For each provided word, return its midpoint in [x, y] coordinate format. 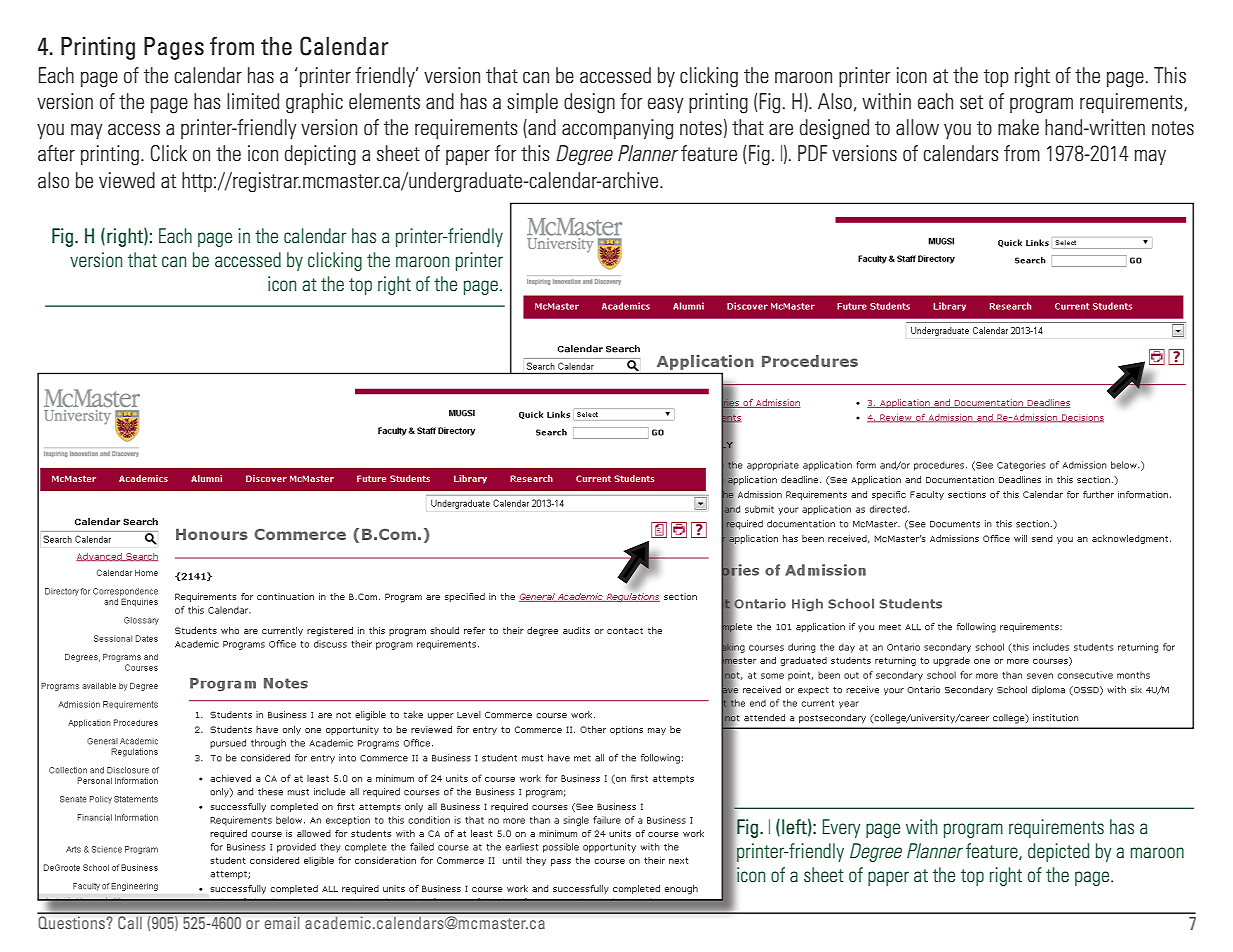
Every [841, 828]
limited [253, 101]
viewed [127, 180]
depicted [1058, 852]
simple [532, 103]
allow [917, 127]
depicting [320, 155]
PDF [812, 153]
